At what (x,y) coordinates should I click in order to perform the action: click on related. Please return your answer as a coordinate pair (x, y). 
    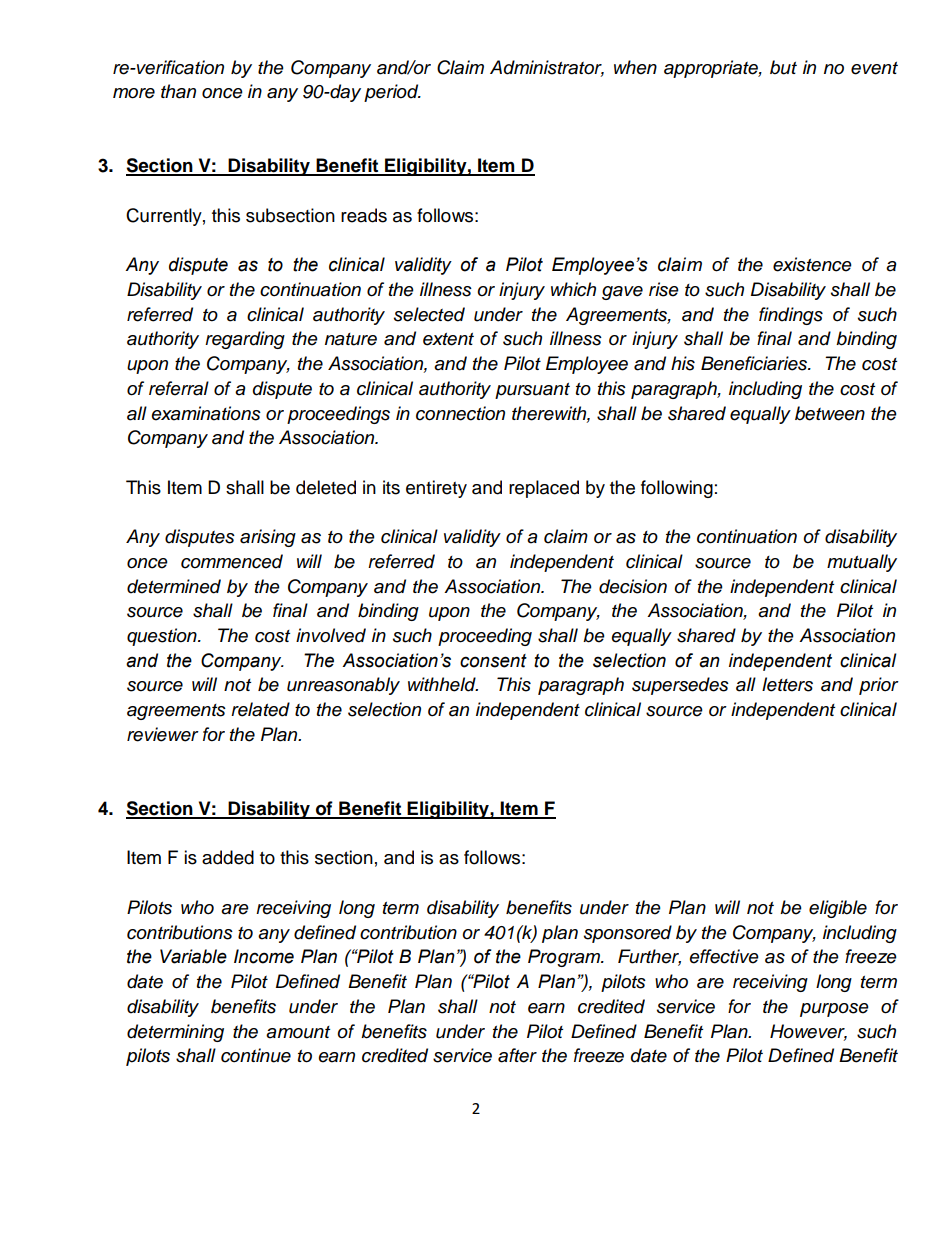
    Looking at the image, I should click on (260, 709).
